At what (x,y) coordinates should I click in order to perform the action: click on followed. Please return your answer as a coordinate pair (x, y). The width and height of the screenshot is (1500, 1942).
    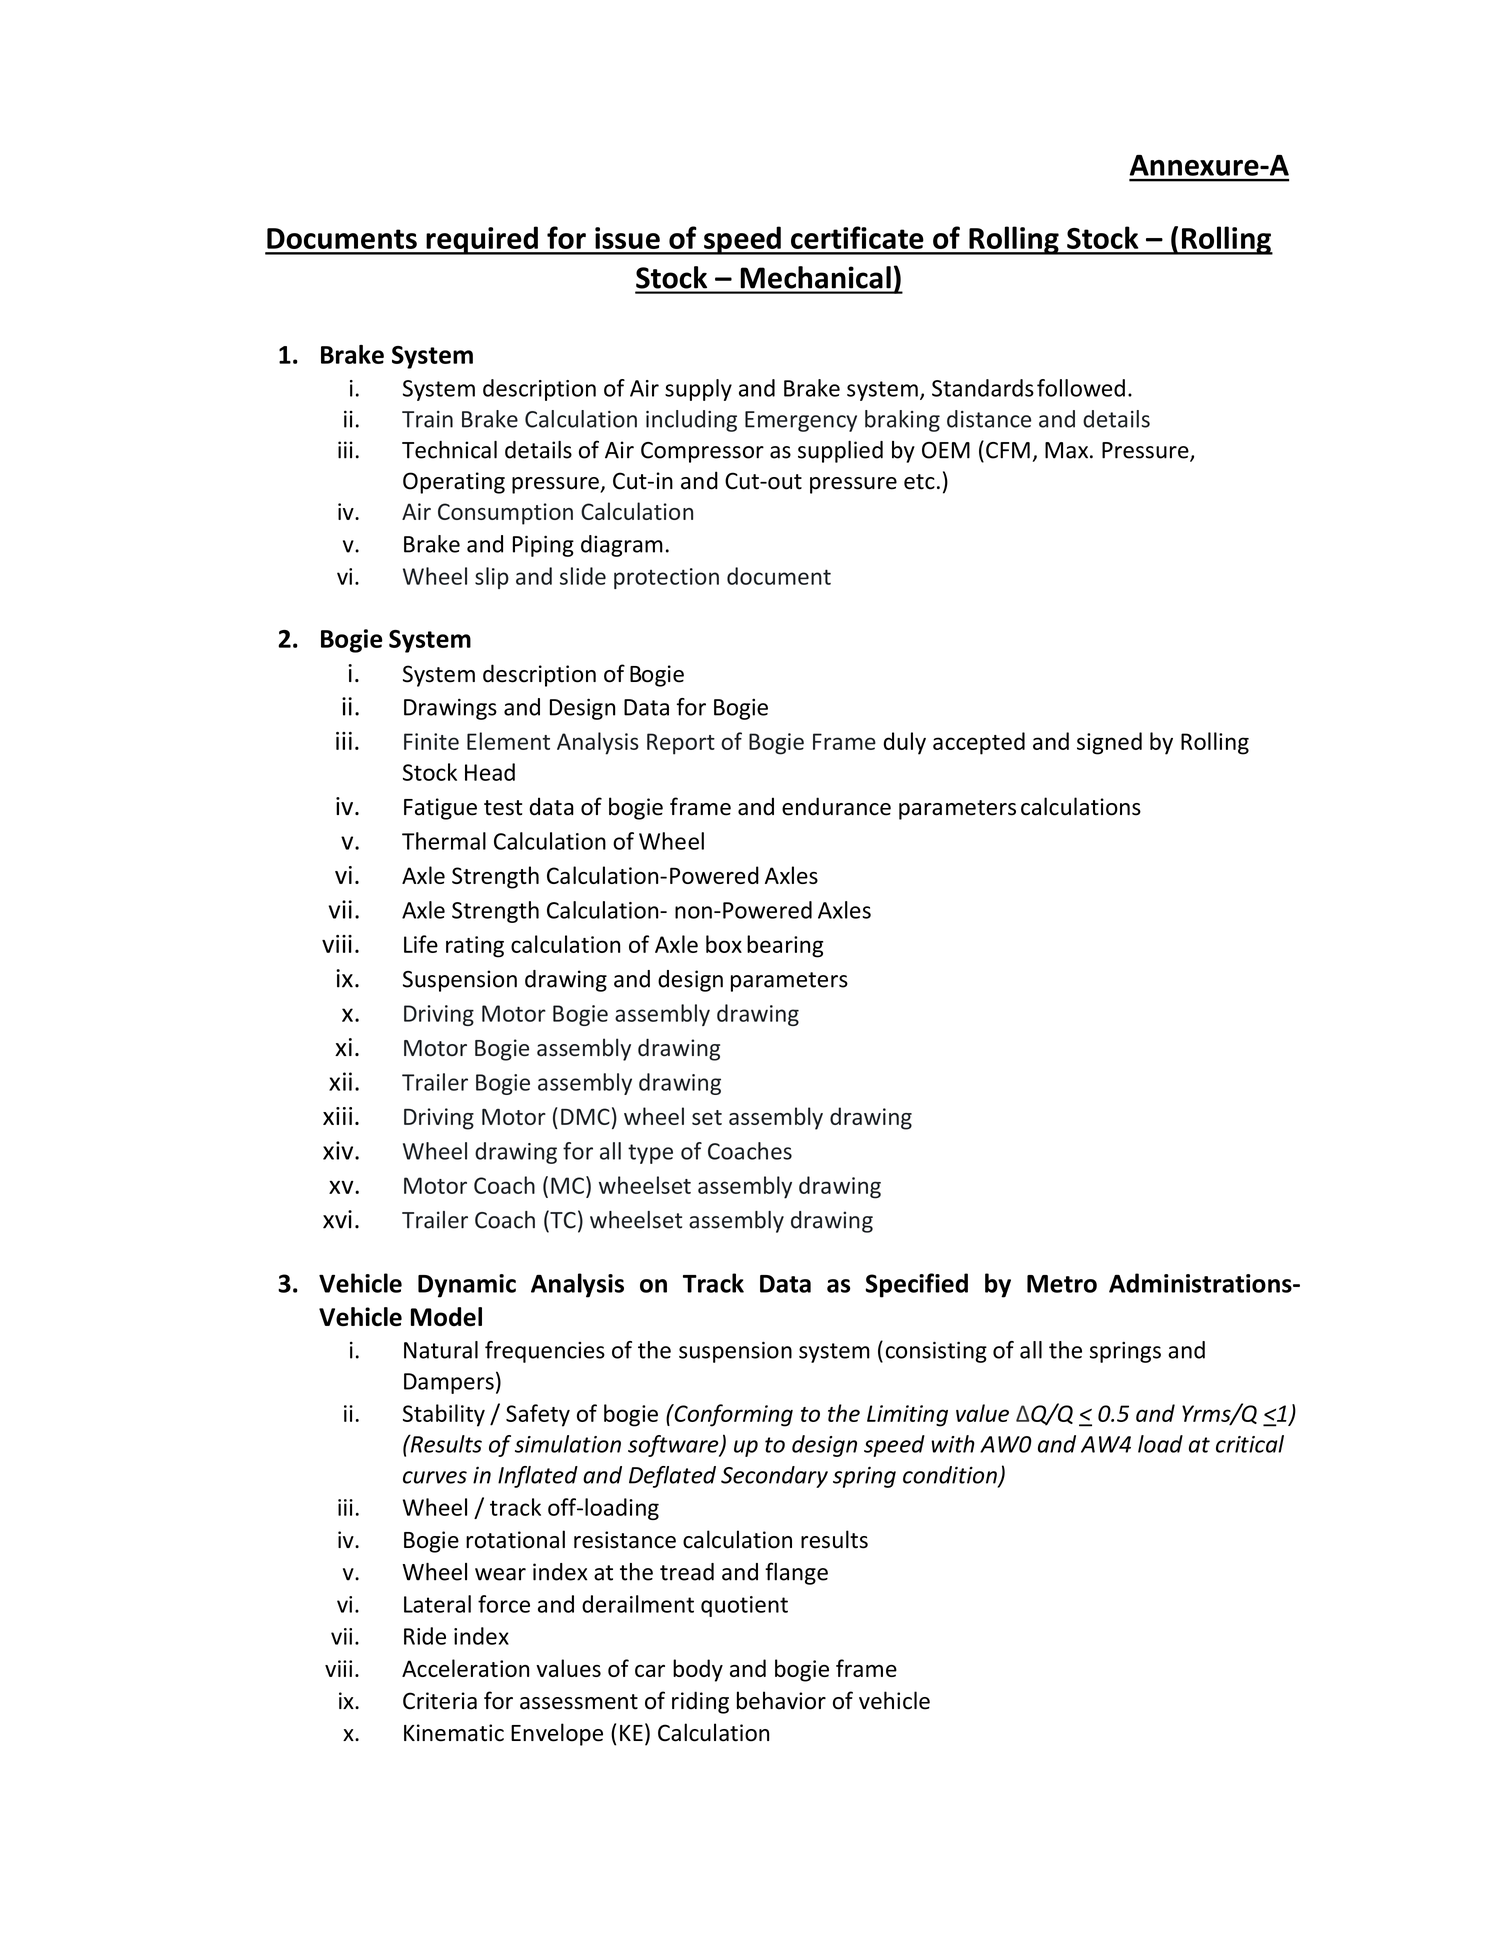
    Looking at the image, I should click on (1081, 388).
